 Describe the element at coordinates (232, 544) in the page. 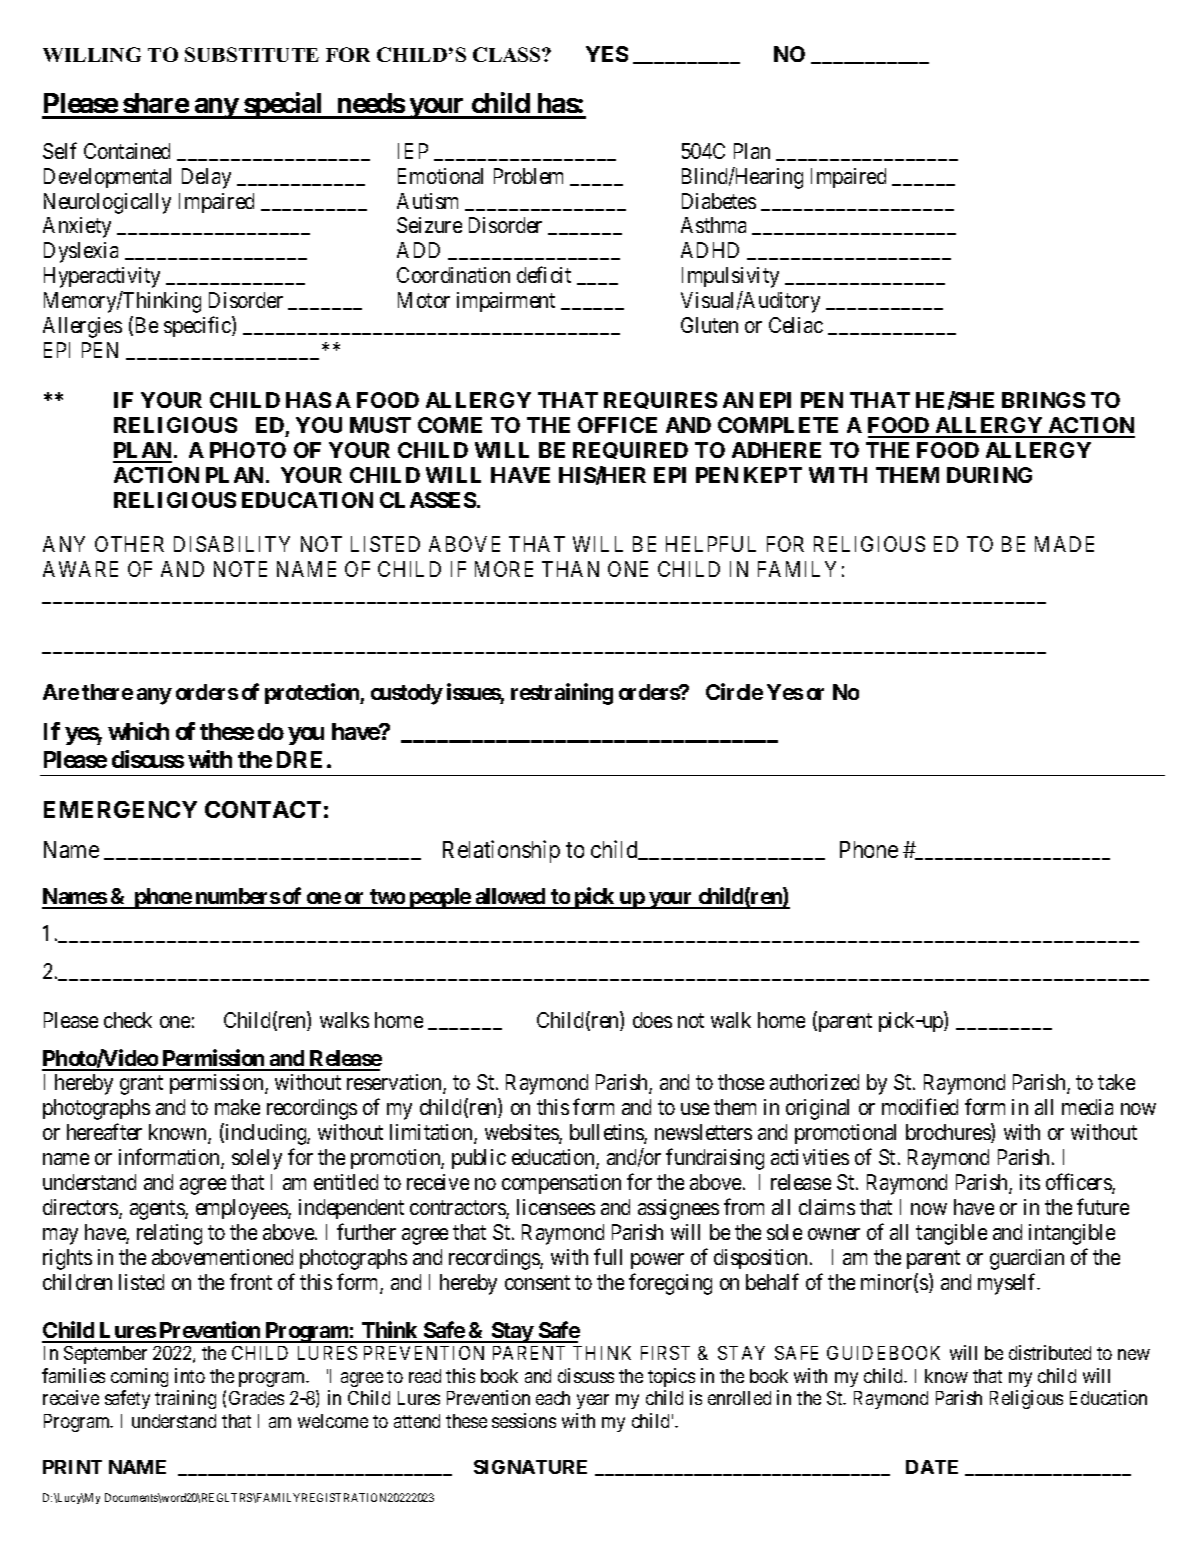

I see `DISABILITY` at that location.
